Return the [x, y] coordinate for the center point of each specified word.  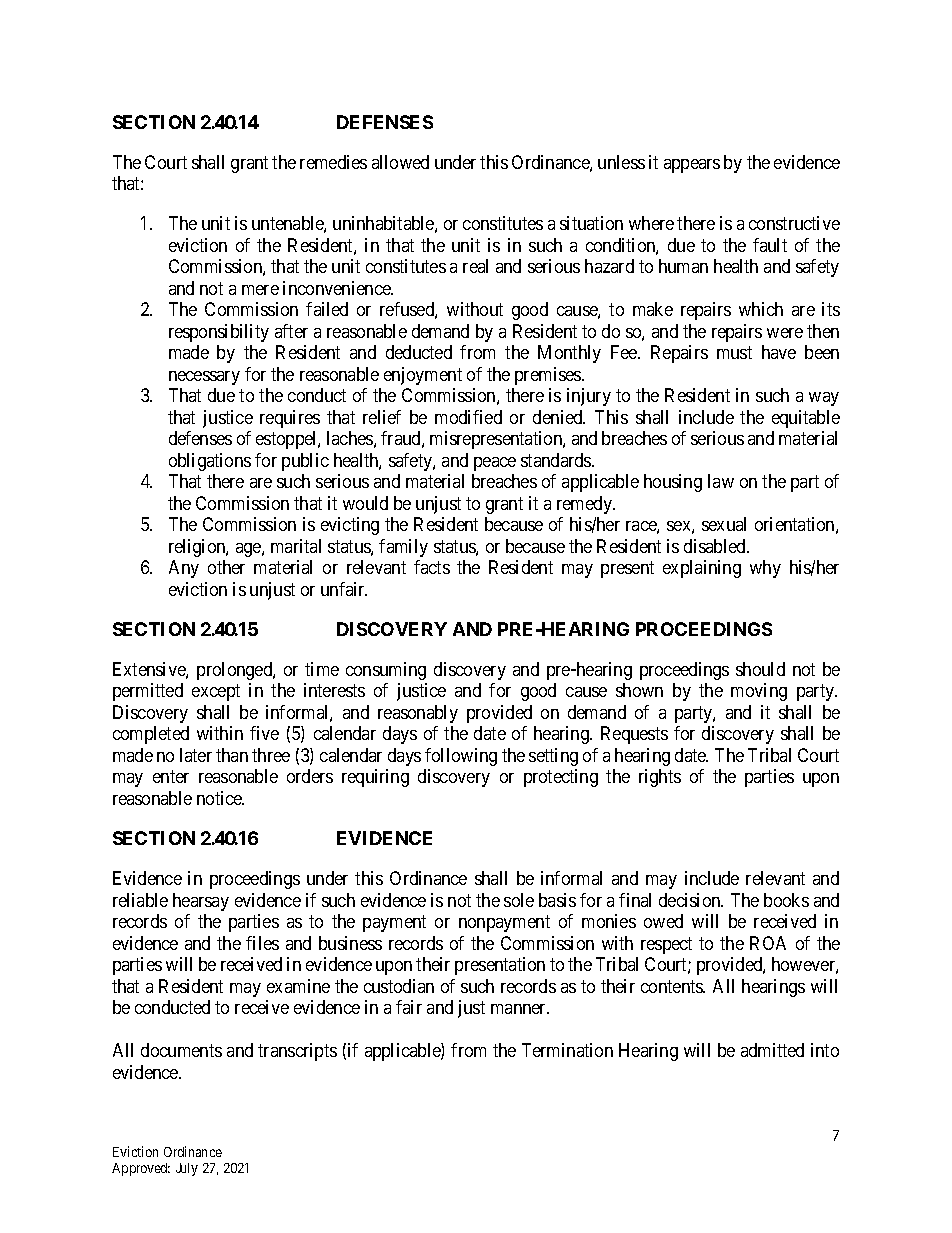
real [475, 266]
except [216, 693]
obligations [210, 462]
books [786, 900]
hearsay [201, 902]
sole [519, 900]
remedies [333, 162]
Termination [567, 1050]
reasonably [418, 714]
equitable [806, 419]
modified [468, 417]
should [760, 669]
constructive [794, 223]
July [187, 1169]
